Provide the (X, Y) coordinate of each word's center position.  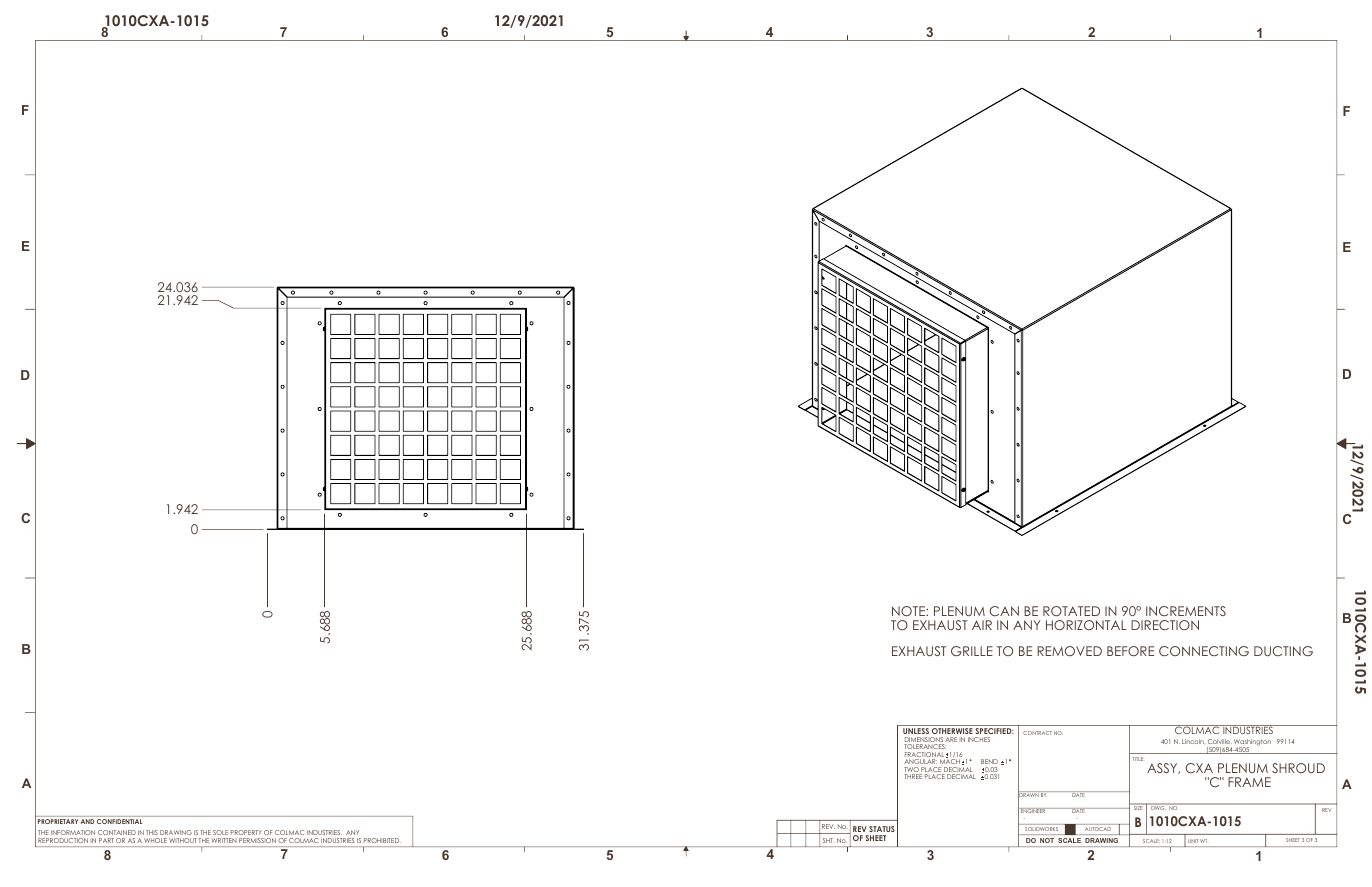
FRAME (1249, 782)
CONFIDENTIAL (119, 821)
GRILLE (972, 651)
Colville (1220, 741)
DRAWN (1029, 795)
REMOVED (1069, 651)
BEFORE (1130, 651)
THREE (913, 776)
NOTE (909, 611)
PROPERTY (246, 832)
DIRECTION (1165, 625)
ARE (951, 739)
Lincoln (1193, 741)
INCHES (979, 739)
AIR (982, 625)
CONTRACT (1037, 733)
